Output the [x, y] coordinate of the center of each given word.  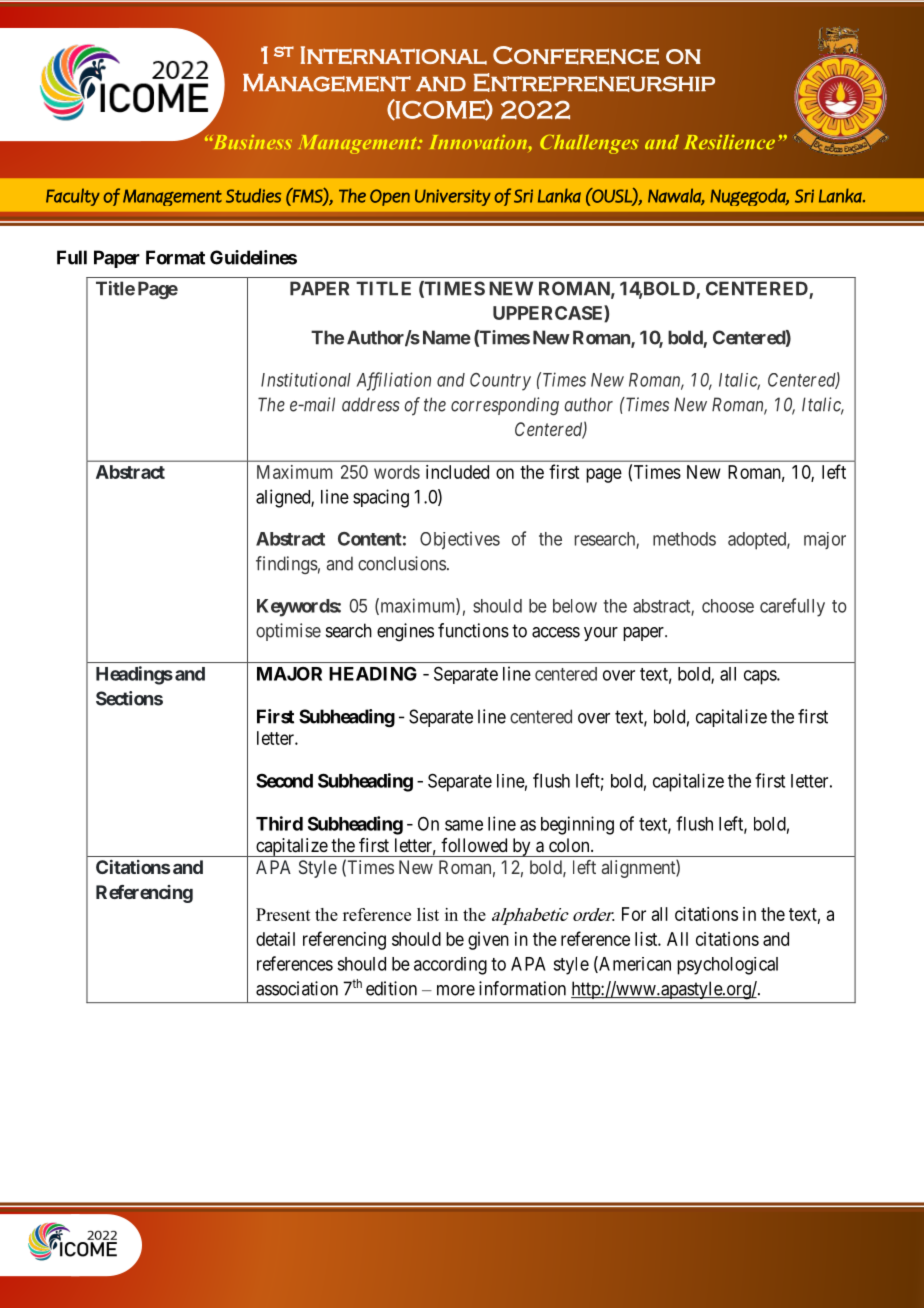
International [393, 55]
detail [275, 939]
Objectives [460, 540]
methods [684, 539]
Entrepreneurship [594, 82]
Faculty [73, 197]
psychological [727, 966]
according [450, 966]
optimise [288, 632]
